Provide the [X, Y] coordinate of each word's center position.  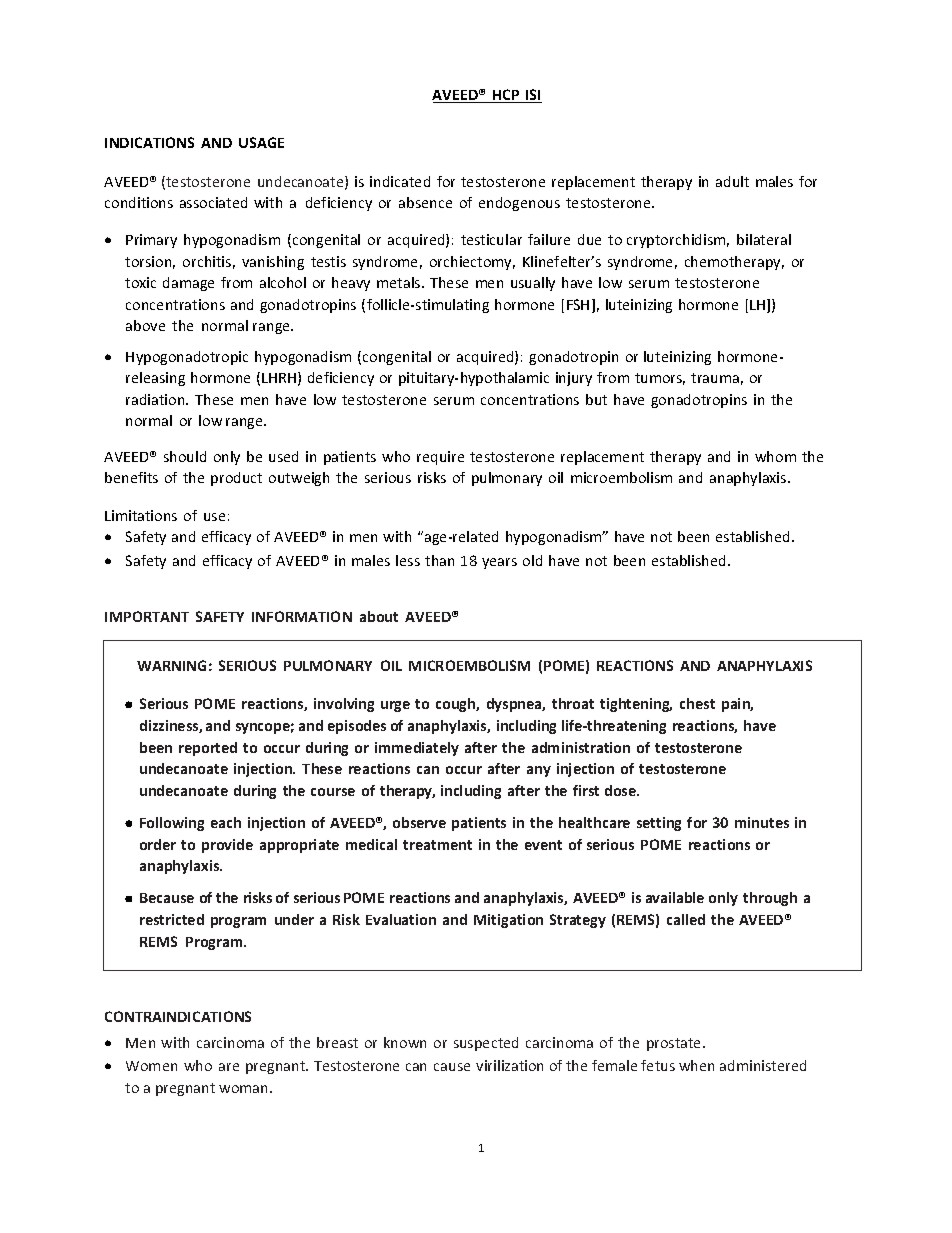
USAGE [261, 142]
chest [697, 703]
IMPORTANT [147, 616]
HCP [506, 96]
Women [151, 1066]
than [439, 560]
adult [732, 181]
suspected [486, 1044]
